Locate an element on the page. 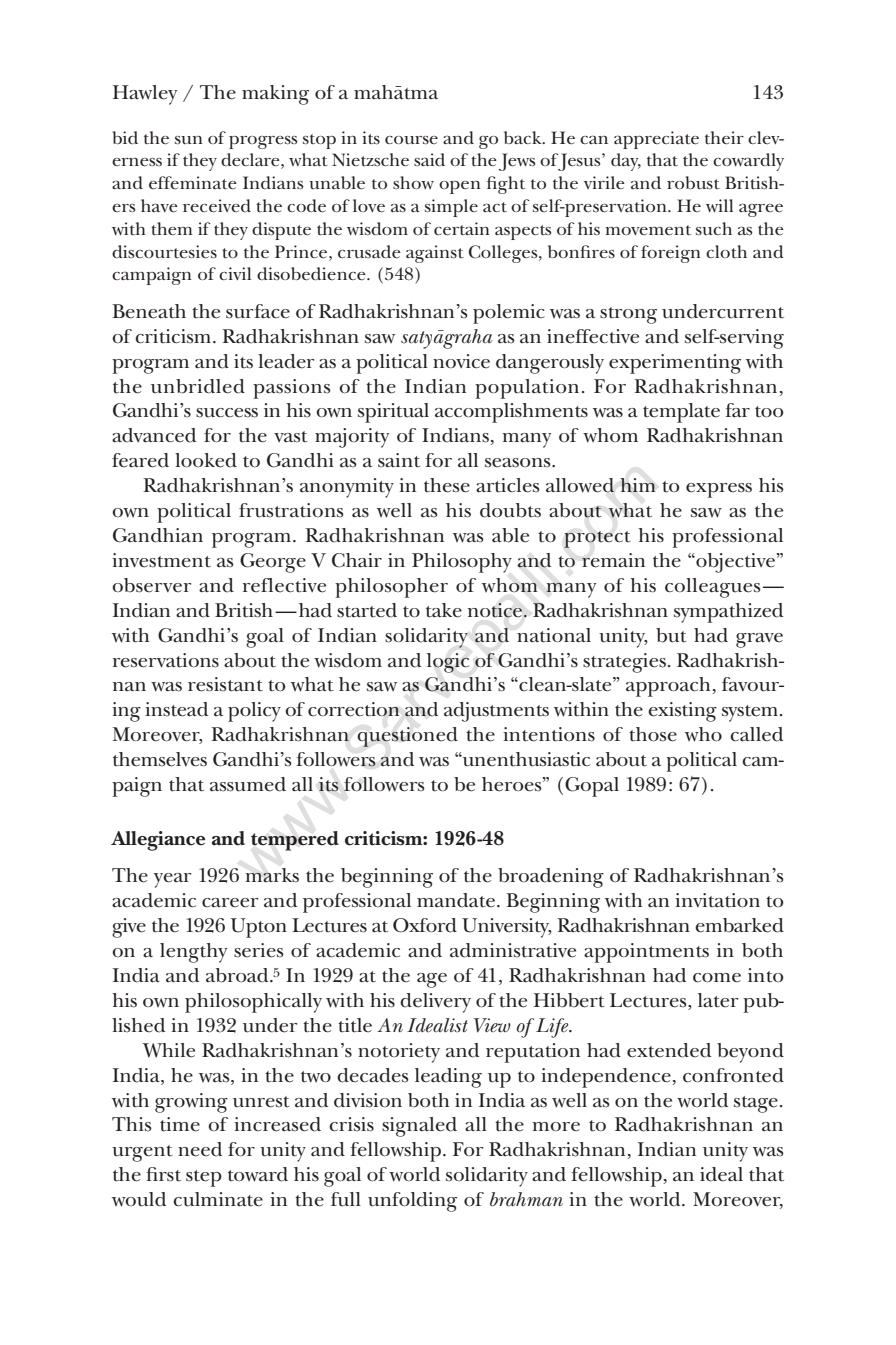 The height and width of the page is (1345, 896). their is located at coordinates (724, 138).
